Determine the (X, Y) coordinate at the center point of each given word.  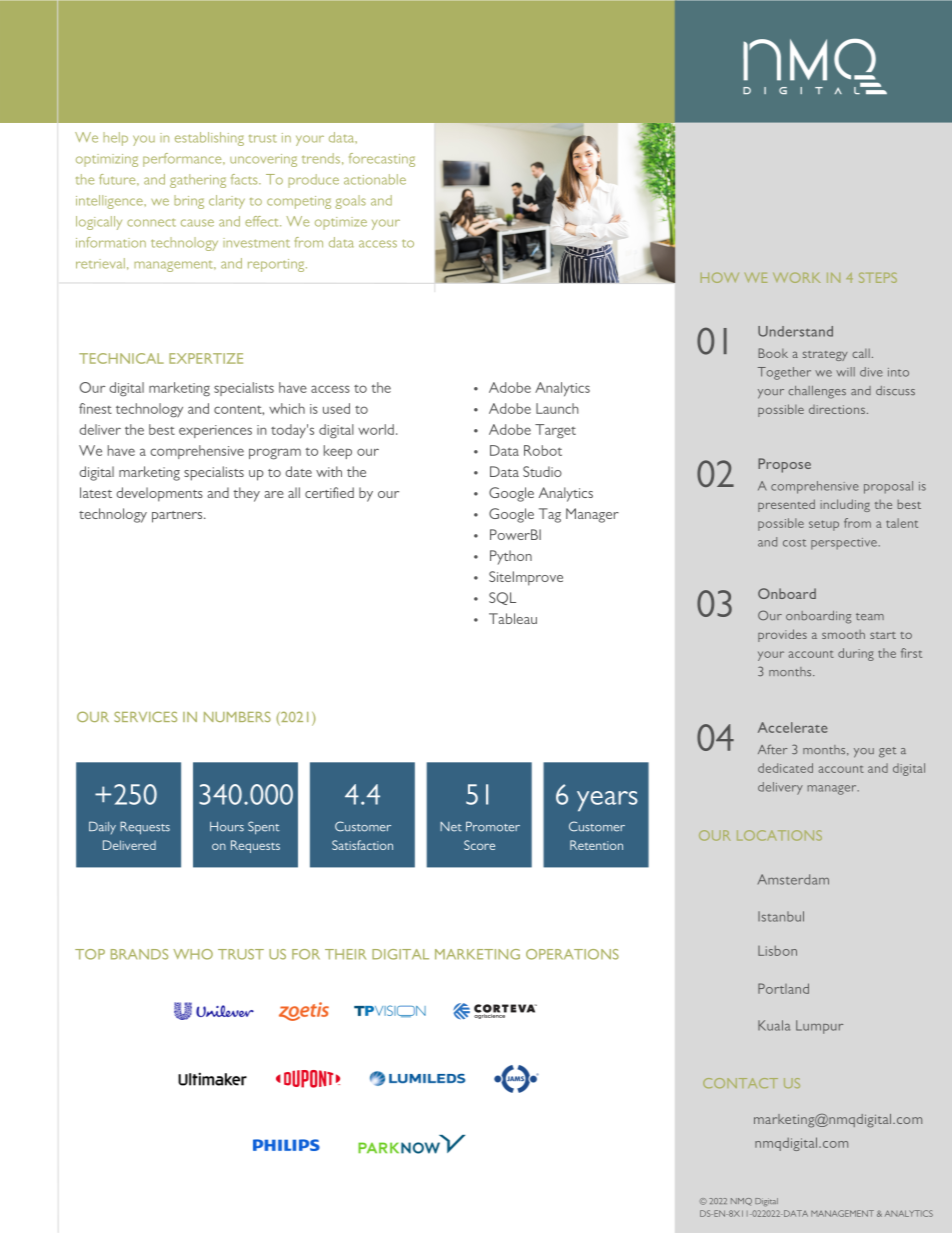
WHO (193, 954)
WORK (796, 277)
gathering (198, 181)
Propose (784, 465)
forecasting (382, 160)
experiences (215, 431)
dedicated (785, 768)
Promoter (493, 826)
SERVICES (145, 716)
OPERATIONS (572, 954)
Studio (542, 471)
